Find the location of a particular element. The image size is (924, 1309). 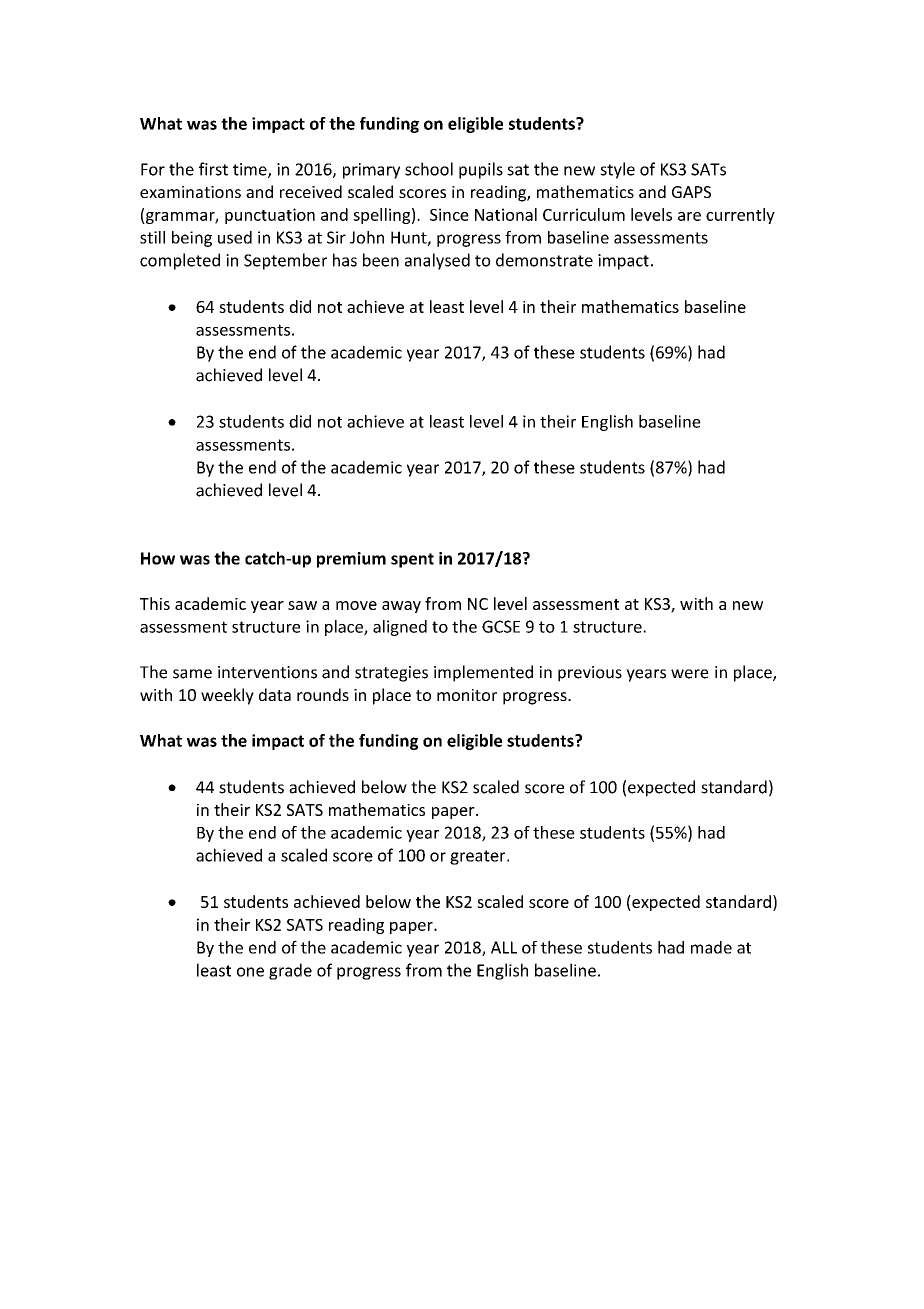

were is located at coordinates (690, 674).
